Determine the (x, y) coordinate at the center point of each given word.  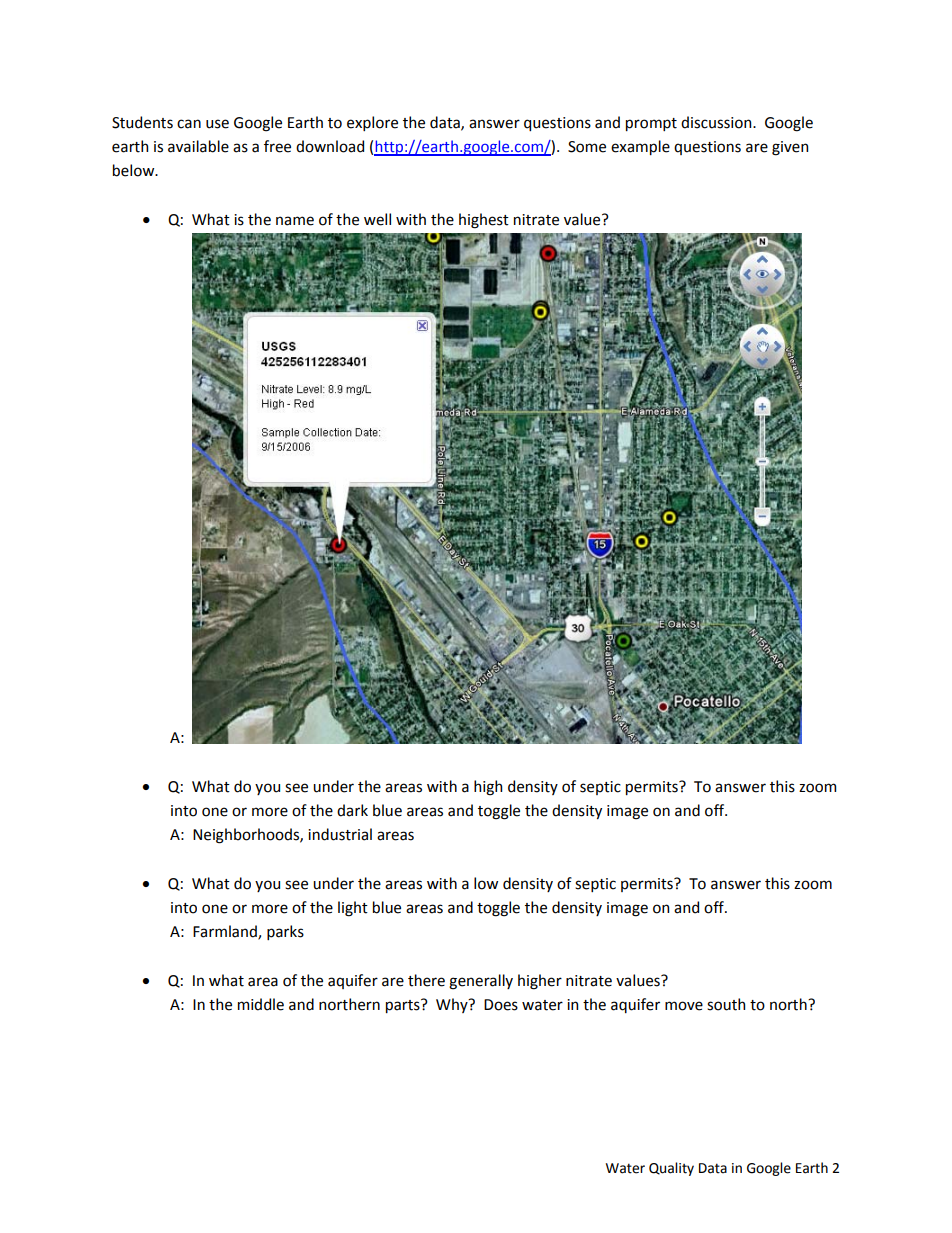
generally (481, 982)
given (790, 148)
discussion (717, 122)
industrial (340, 834)
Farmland (226, 932)
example (640, 147)
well (377, 219)
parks (285, 932)
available (198, 146)
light (353, 909)
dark (352, 810)
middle (261, 1004)
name (295, 221)
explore (372, 123)
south (726, 1004)
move (684, 1006)
